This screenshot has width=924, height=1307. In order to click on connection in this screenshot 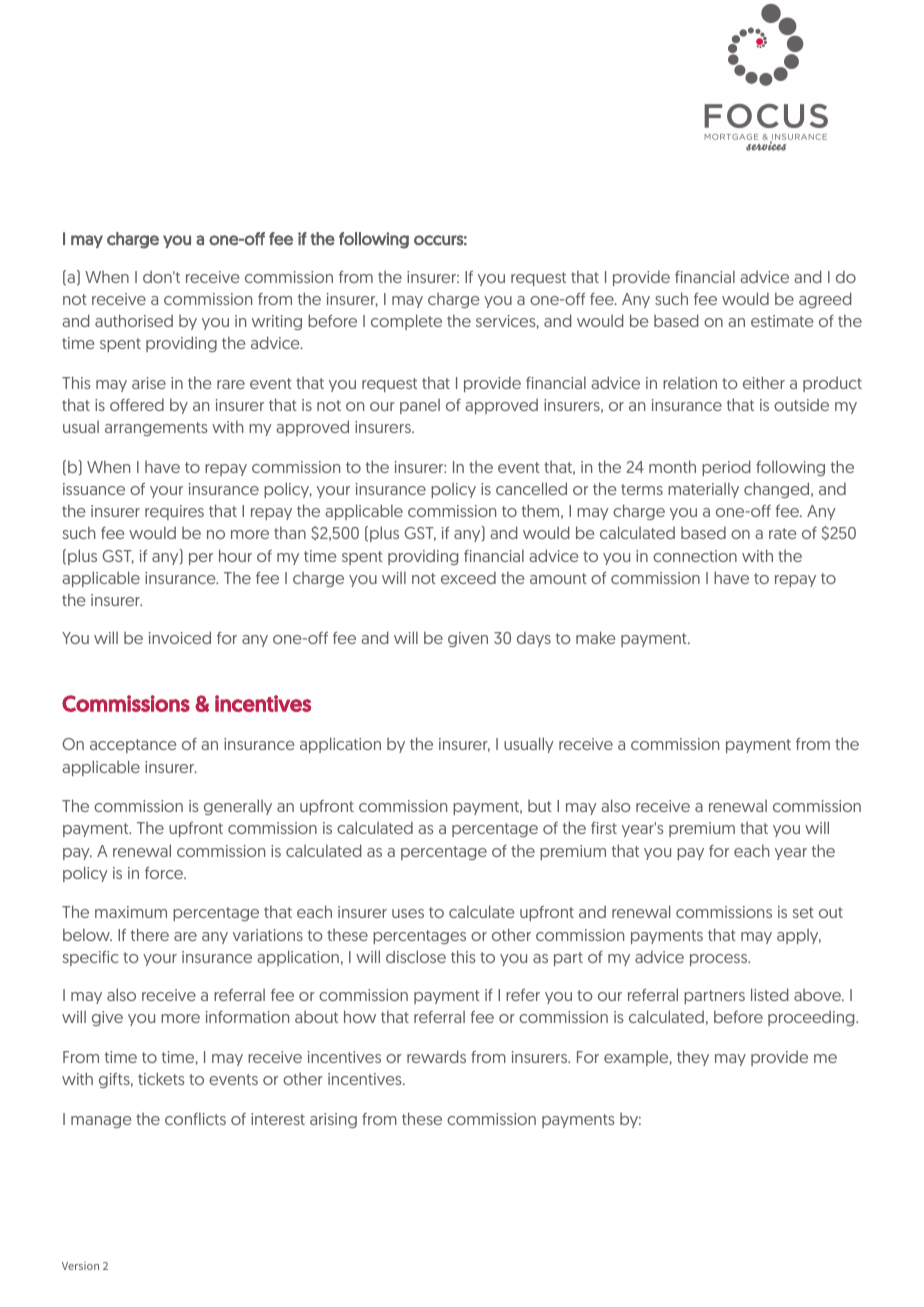, I will do `click(695, 556)`.
